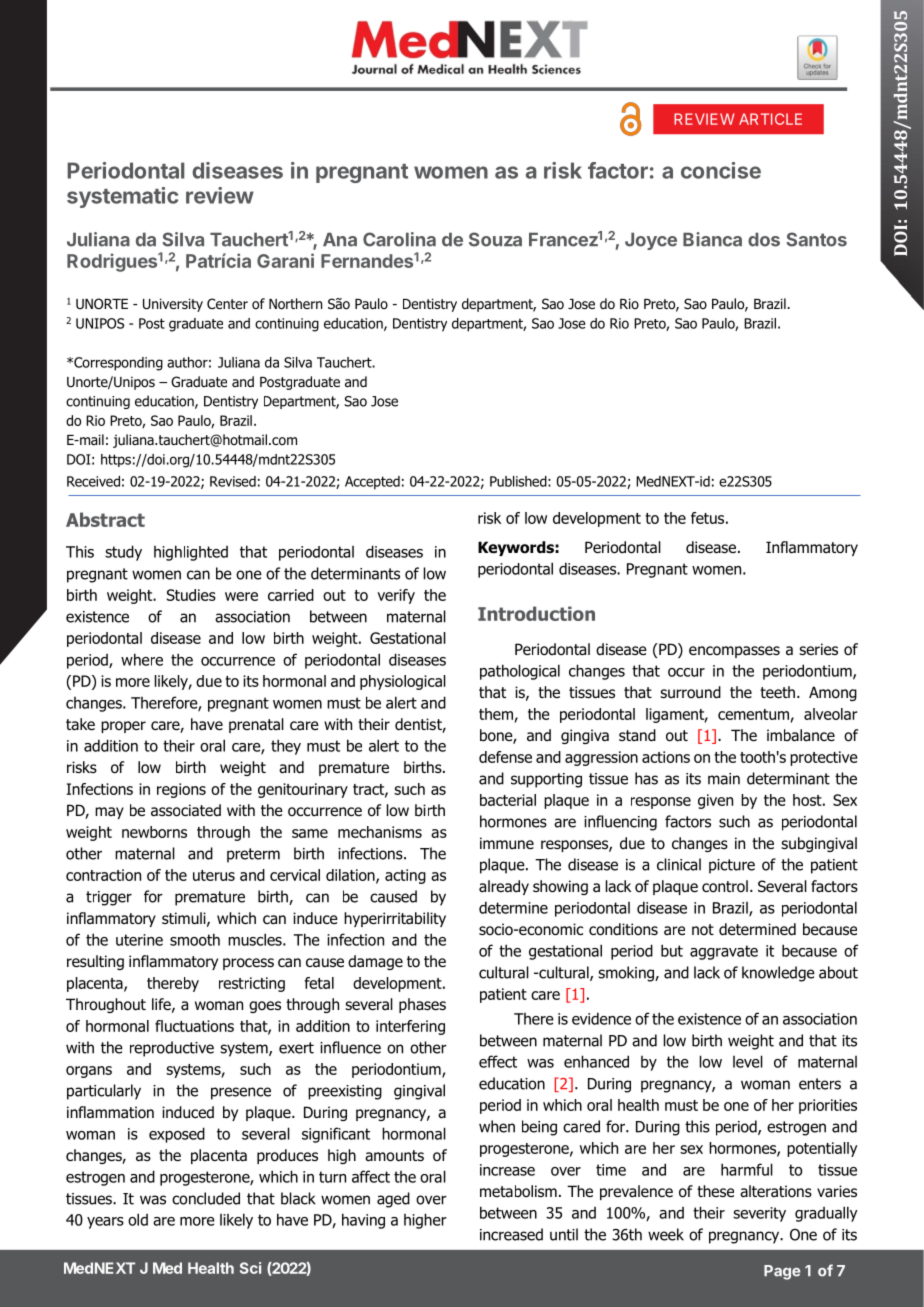  What do you see at coordinates (173, 305) in the document?
I see `University` at bounding box center [173, 305].
